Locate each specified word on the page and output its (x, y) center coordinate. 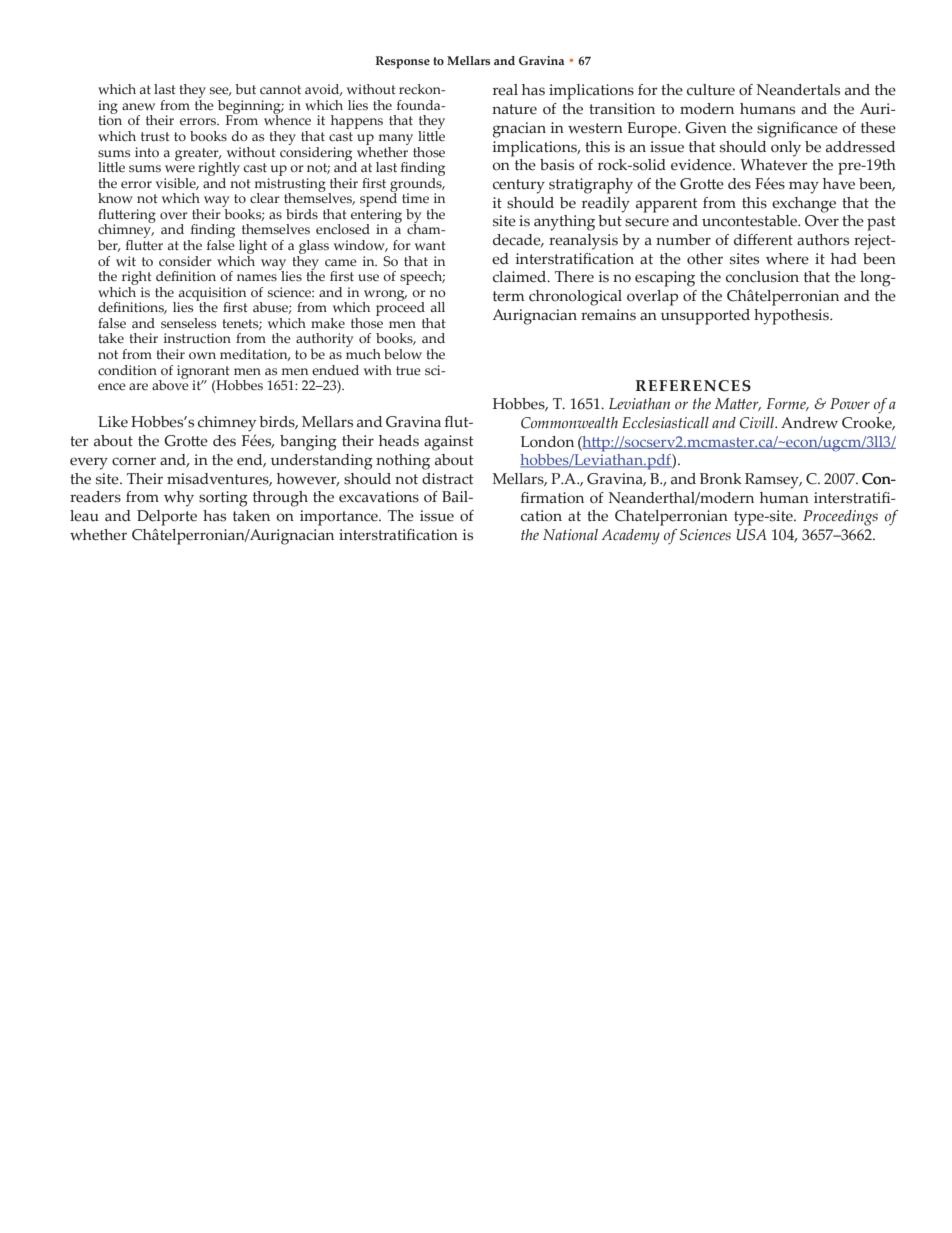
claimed (521, 277)
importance (340, 518)
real (505, 90)
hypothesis (792, 317)
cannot (280, 89)
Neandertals (798, 90)
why (179, 499)
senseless (188, 323)
